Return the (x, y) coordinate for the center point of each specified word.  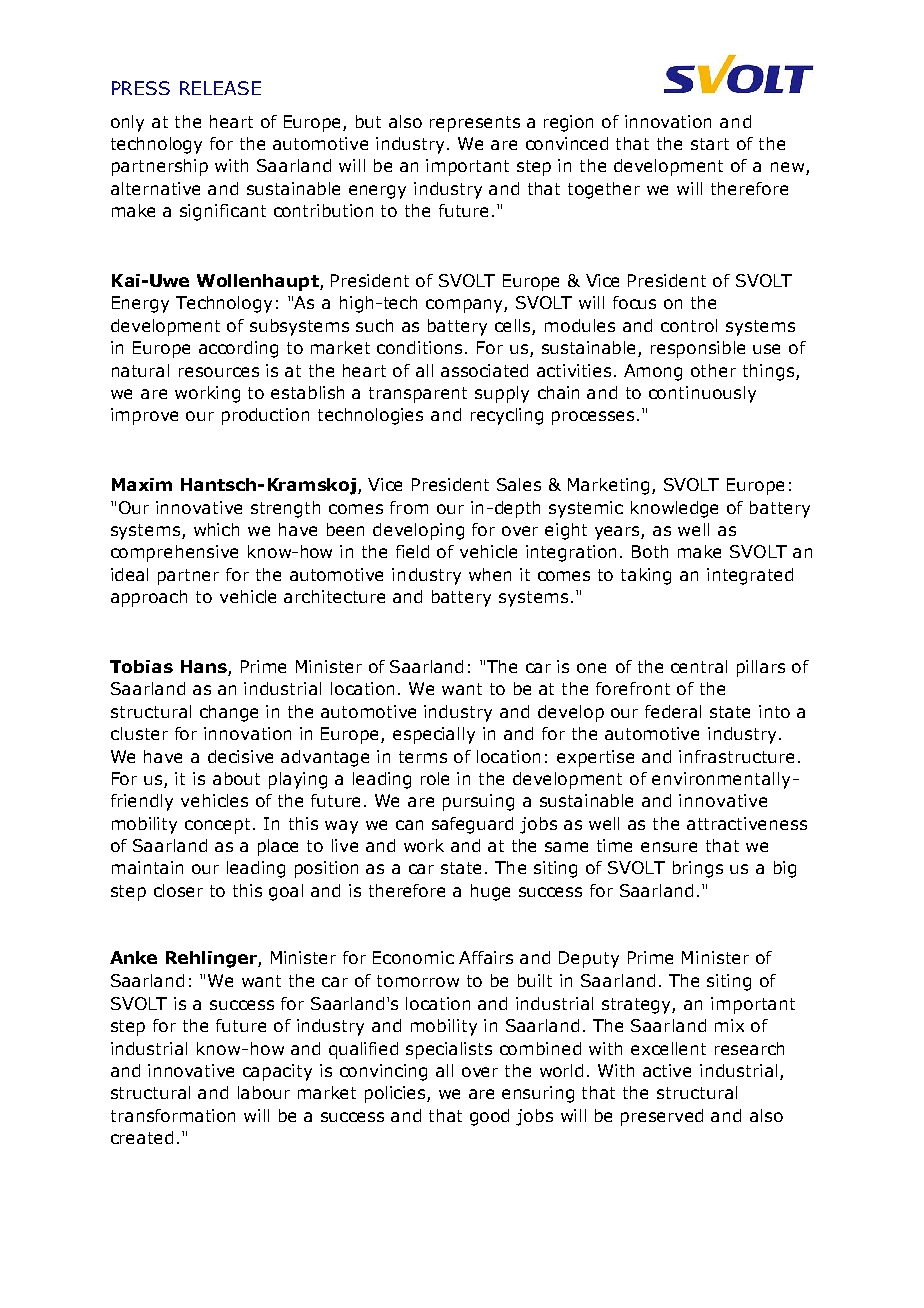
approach (149, 598)
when (490, 574)
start (710, 144)
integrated (750, 576)
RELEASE (220, 88)
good (489, 1117)
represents (475, 124)
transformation (173, 1115)
